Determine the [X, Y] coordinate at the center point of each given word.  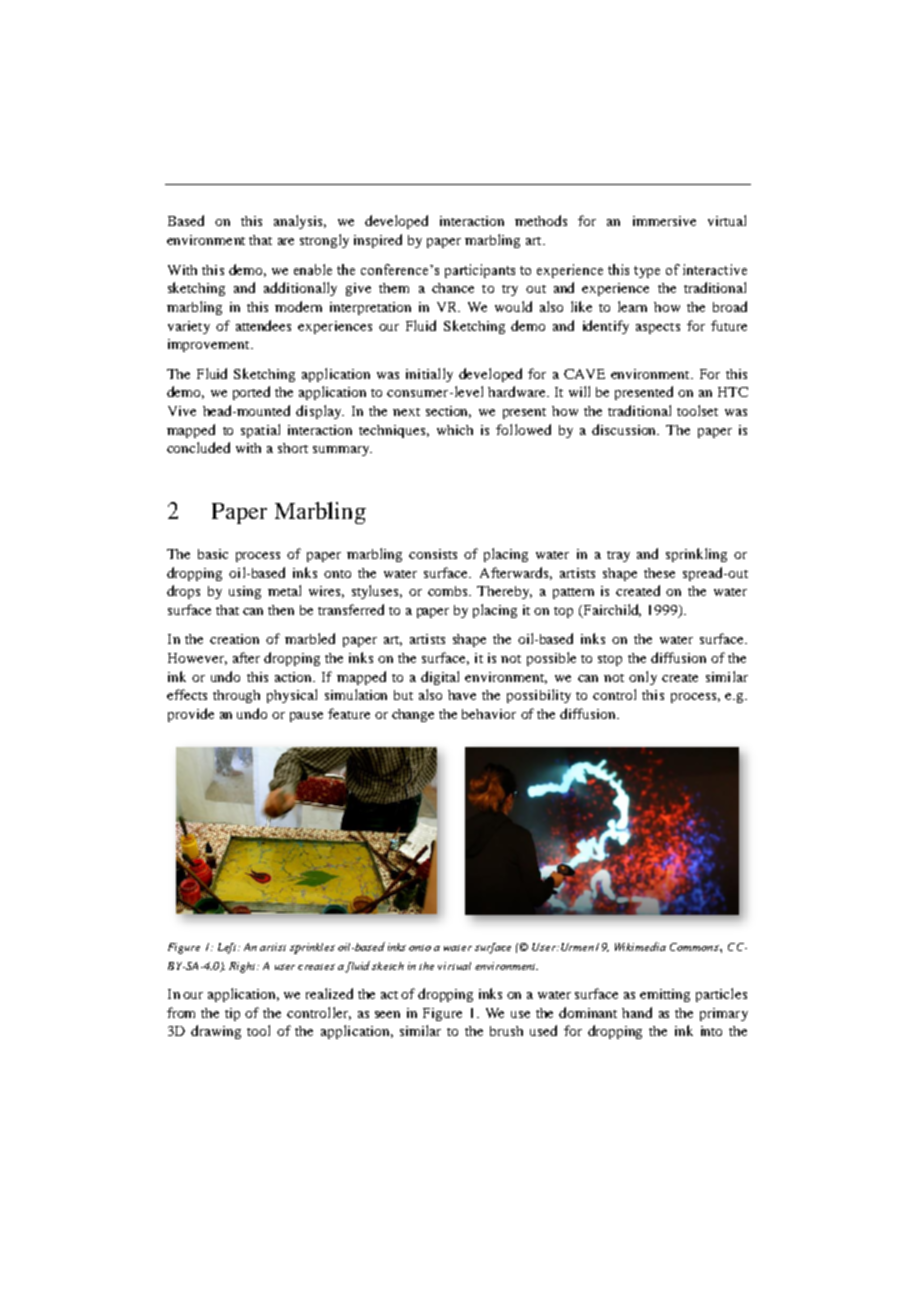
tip [232, 1014]
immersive [664, 221]
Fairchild [611, 610]
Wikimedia [640, 946]
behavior [489, 714]
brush [506, 1031]
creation [234, 639]
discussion [625, 429]
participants [480, 271]
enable [313, 269]
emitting [665, 995]
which [455, 430]
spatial [260, 431]
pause [306, 717]
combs [449, 591]
